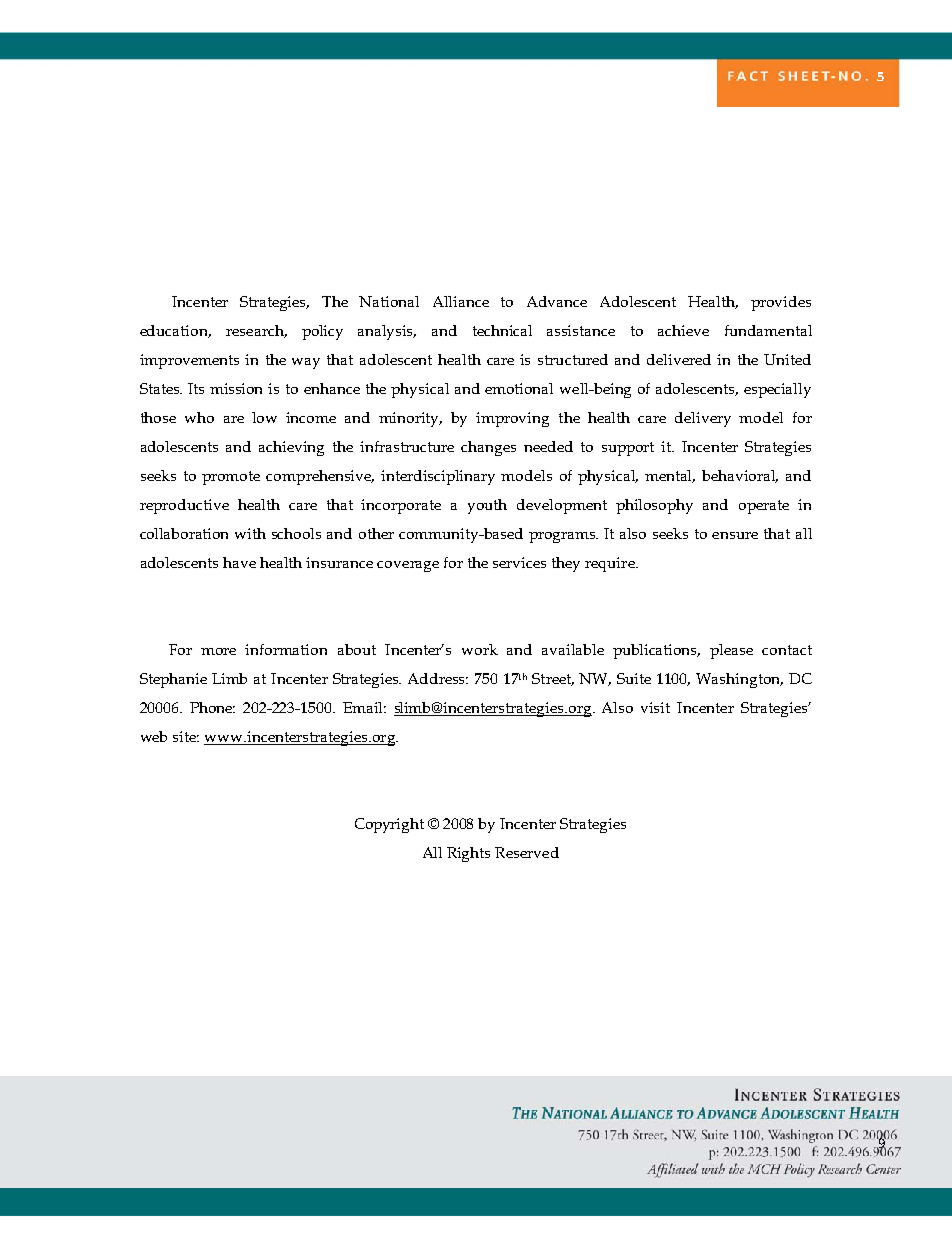 The image size is (952, 1233). I want to click on please, so click(731, 651).
